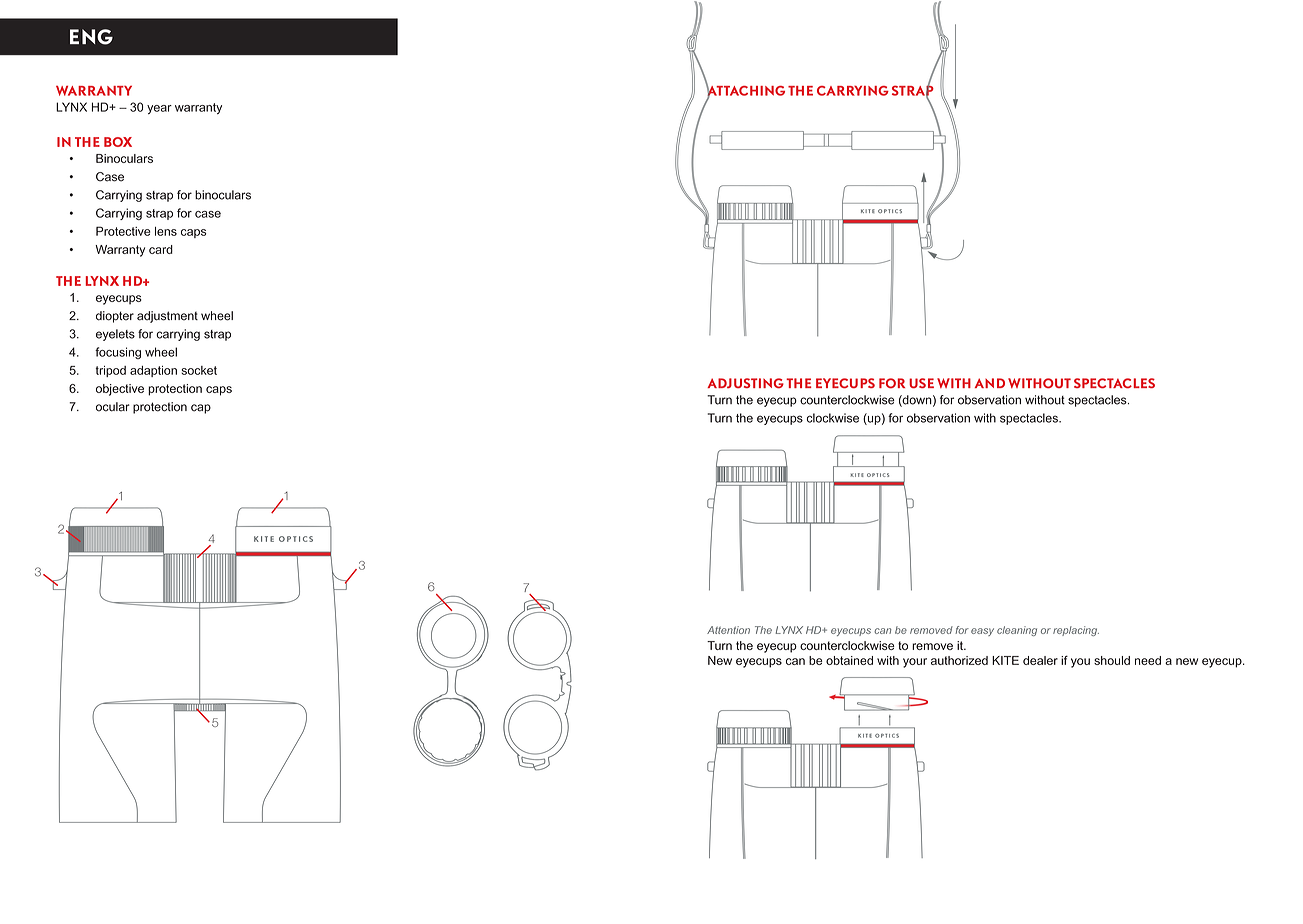 This screenshot has height=924, width=1303. Describe the element at coordinates (120, 390) in the screenshot. I see `objective` at that location.
